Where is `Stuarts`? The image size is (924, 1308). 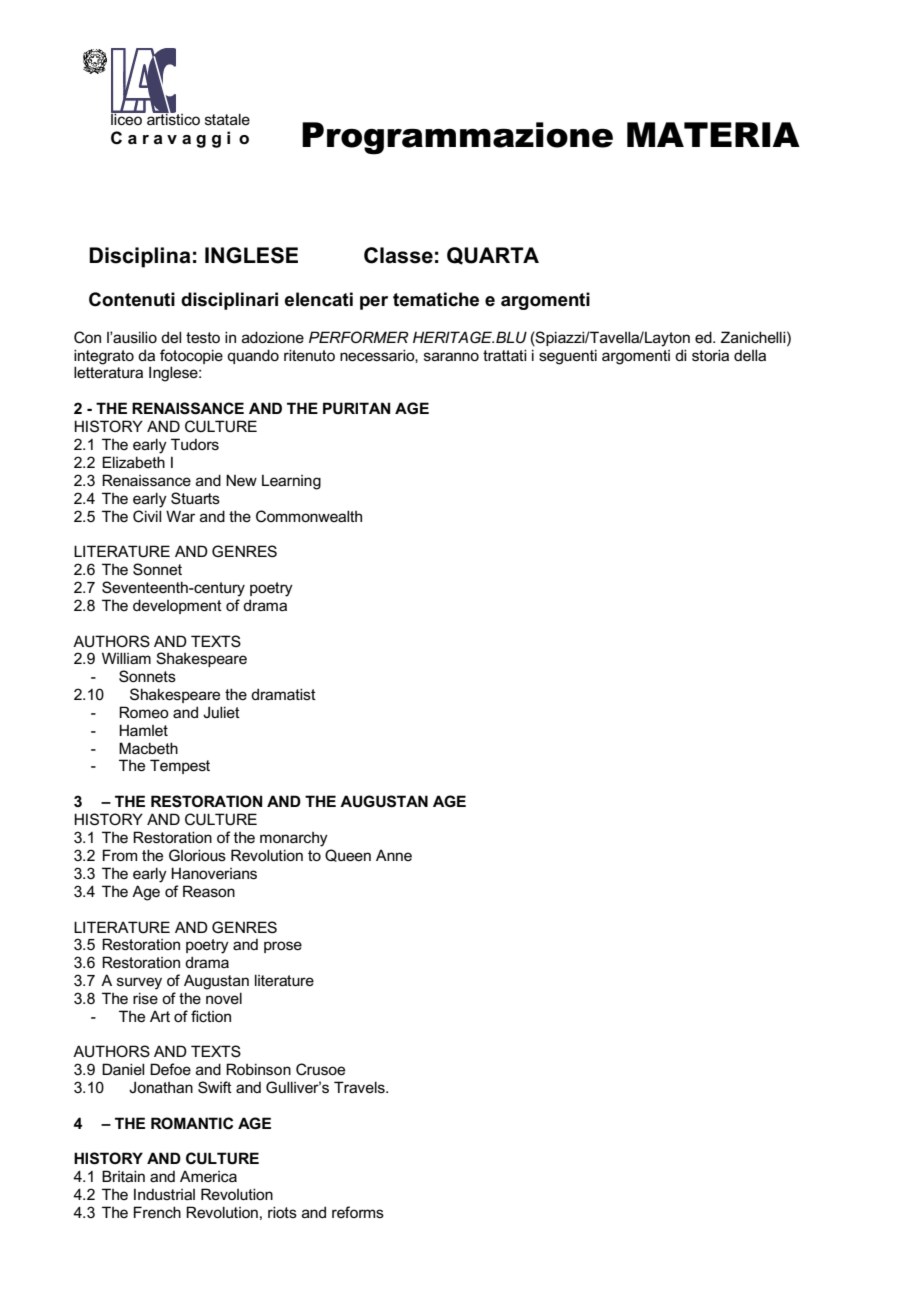 Stuarts is located at coordinates (195, 498).
